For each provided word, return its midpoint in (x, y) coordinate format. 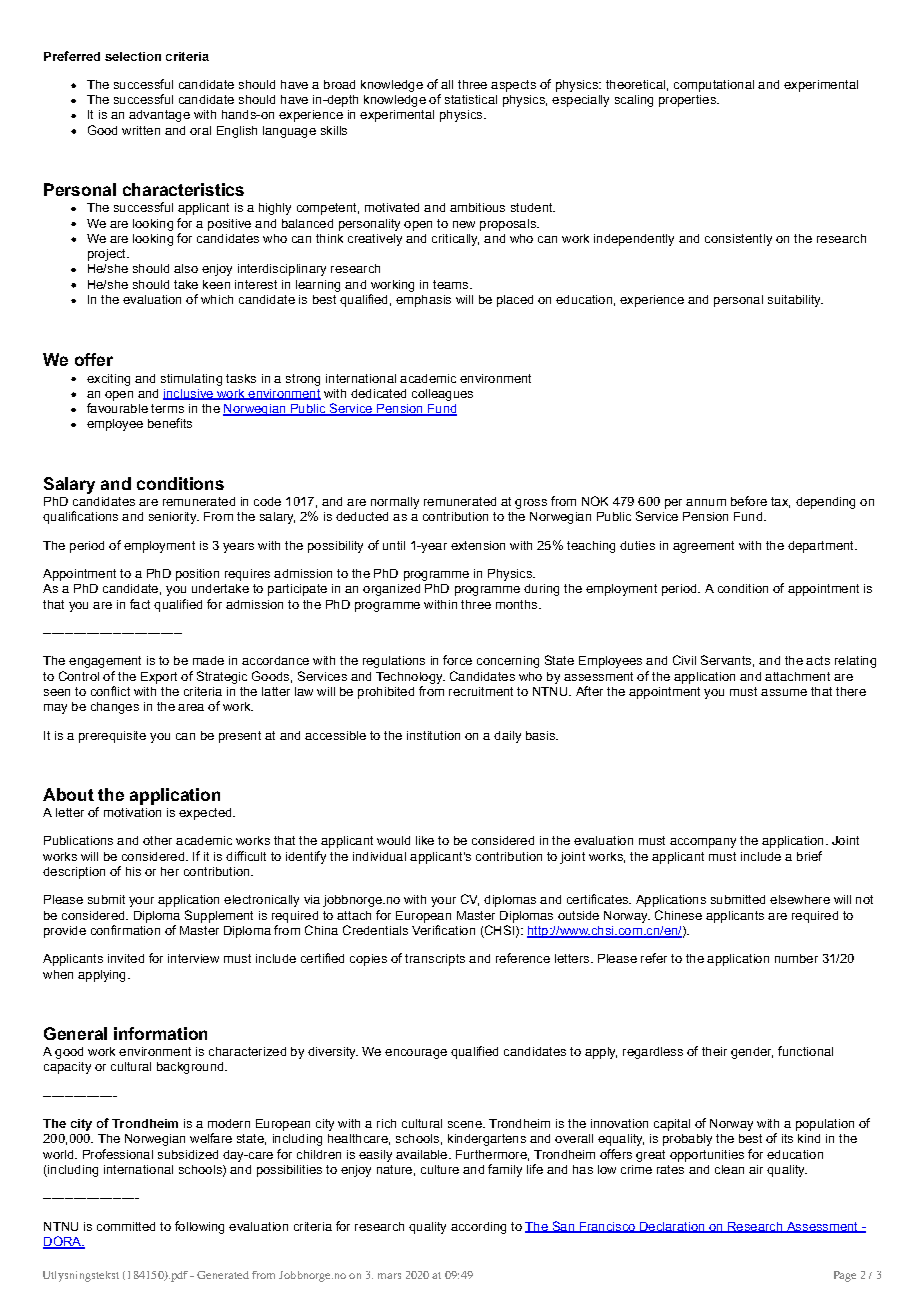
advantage (159, 116)
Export (159, 678)
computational (714, 86)
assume (784, 692)
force (457, 660)
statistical (471, 99)
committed (126, 1226)
